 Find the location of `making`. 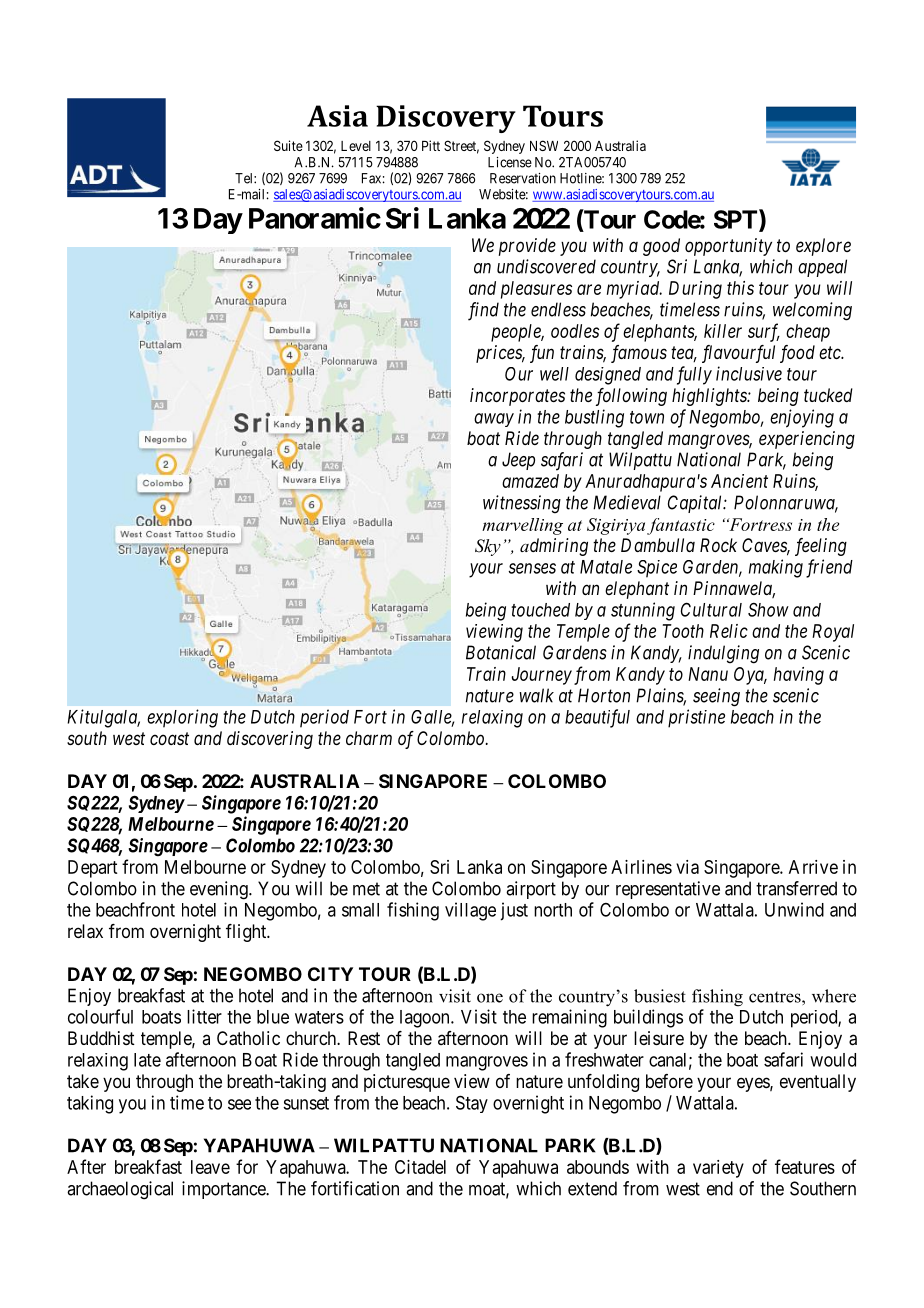

making is located at coordinates (776, 568).
